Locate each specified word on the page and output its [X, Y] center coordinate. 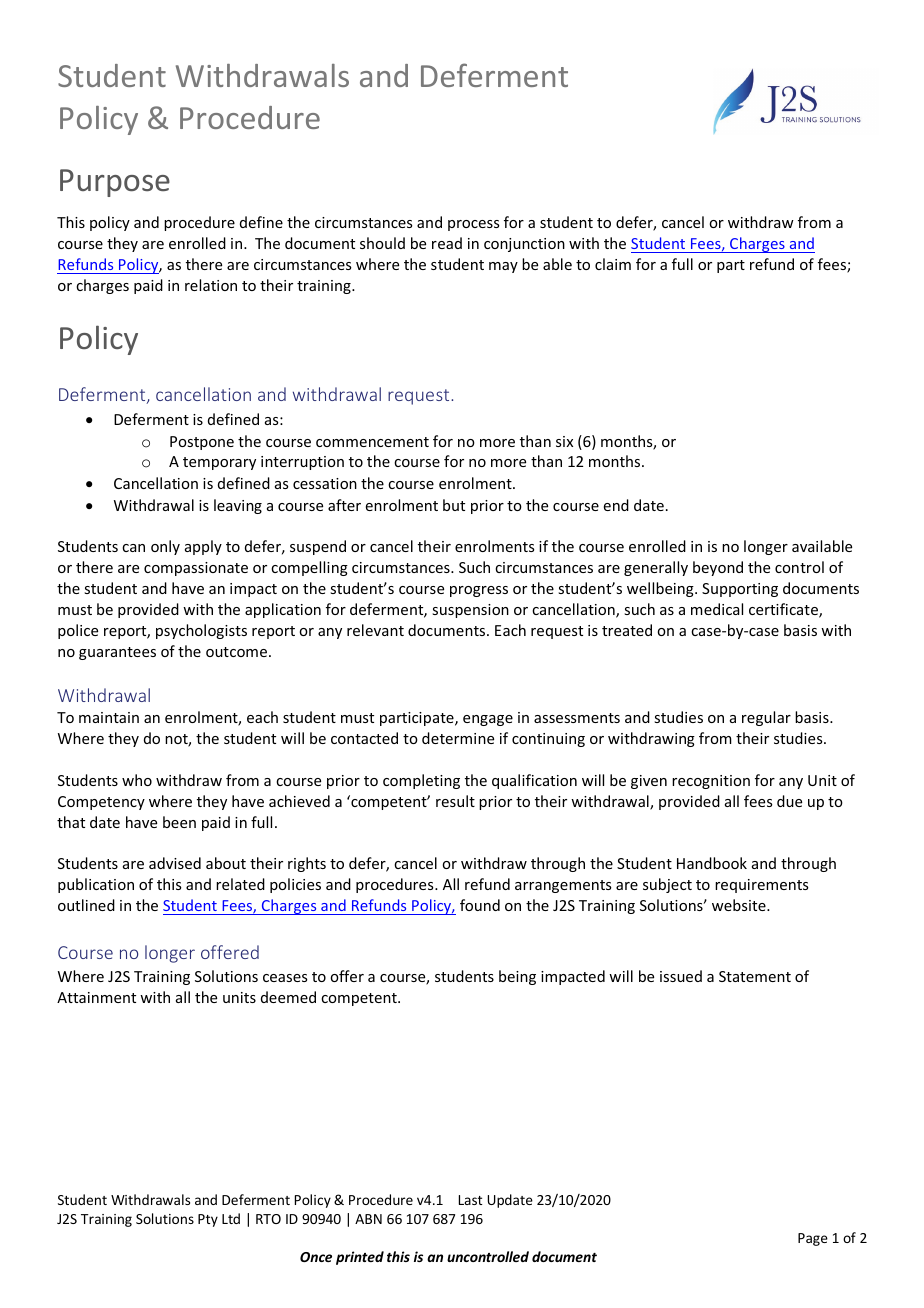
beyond [718, 568]
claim [613, 264]
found [480, 905]
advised [175, 863]
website [740, 905]
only [165, 547]
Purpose [115, 183]
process [473, 225]
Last [471, 1200]
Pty [208, 1220]
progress [479, 591]
